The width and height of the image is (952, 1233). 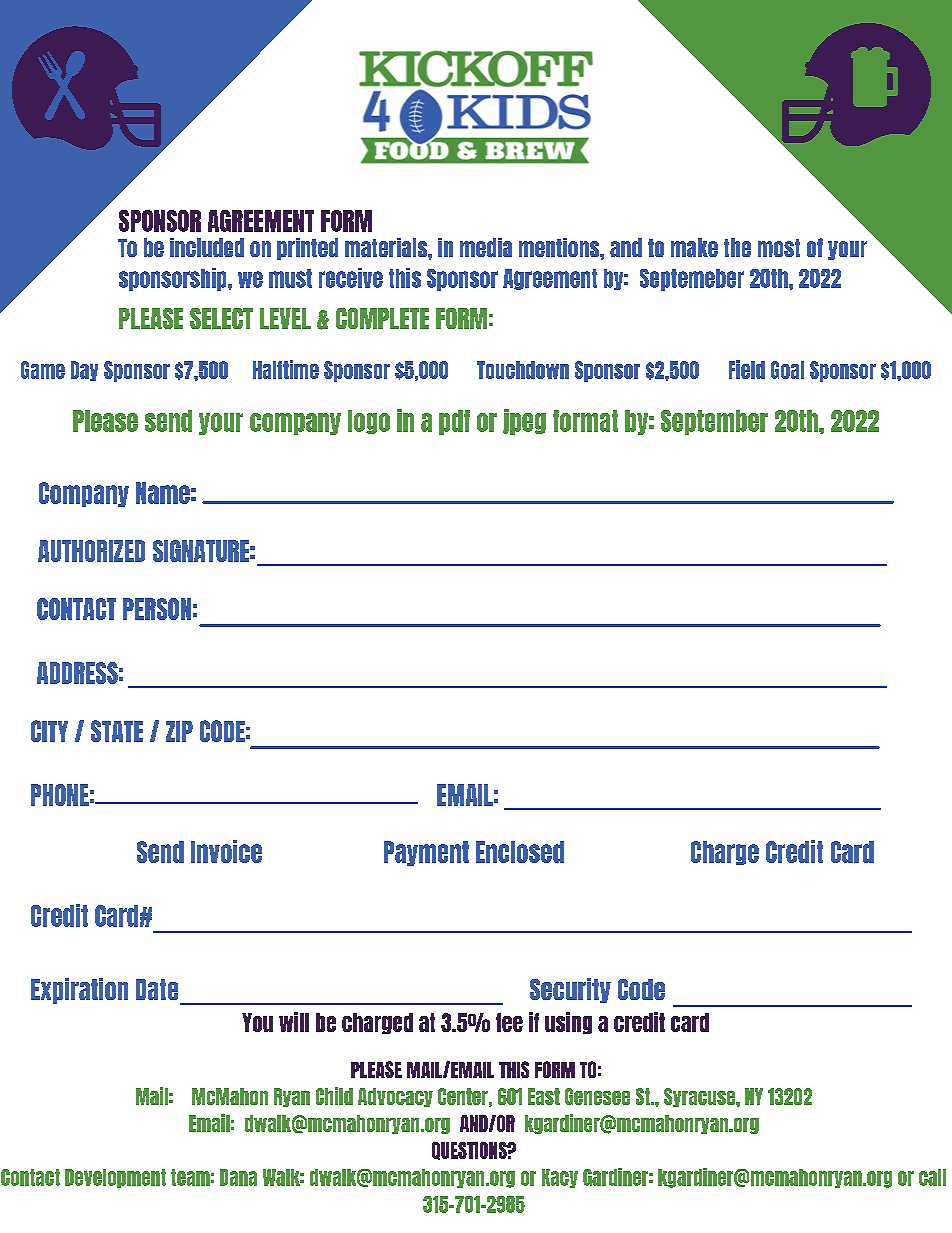 What do you see at coordinates (115, 1178) in the image?
I see `Development` at bounding box center [115, 1178].
